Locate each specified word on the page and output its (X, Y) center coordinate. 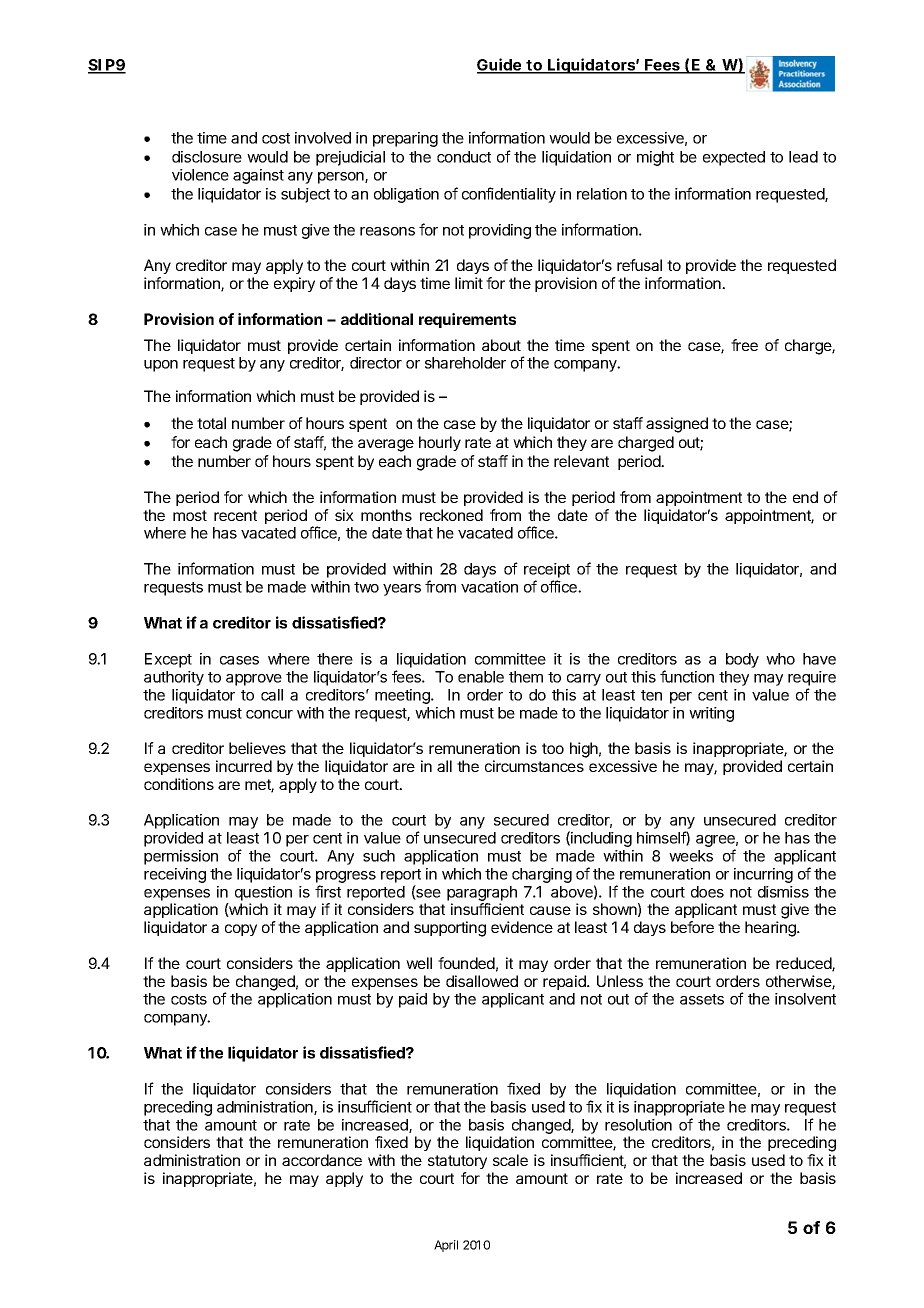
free (744, 345)
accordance (322, 1160)
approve (254, 680)
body (742, 660)
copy (241, 930)
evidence (522, 927)
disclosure (207, 157)
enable (481, 677)
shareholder (465, 363)
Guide (500, 65)
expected (734, 158)
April (446, 1246)
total (211, 423)
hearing (771, 929)
